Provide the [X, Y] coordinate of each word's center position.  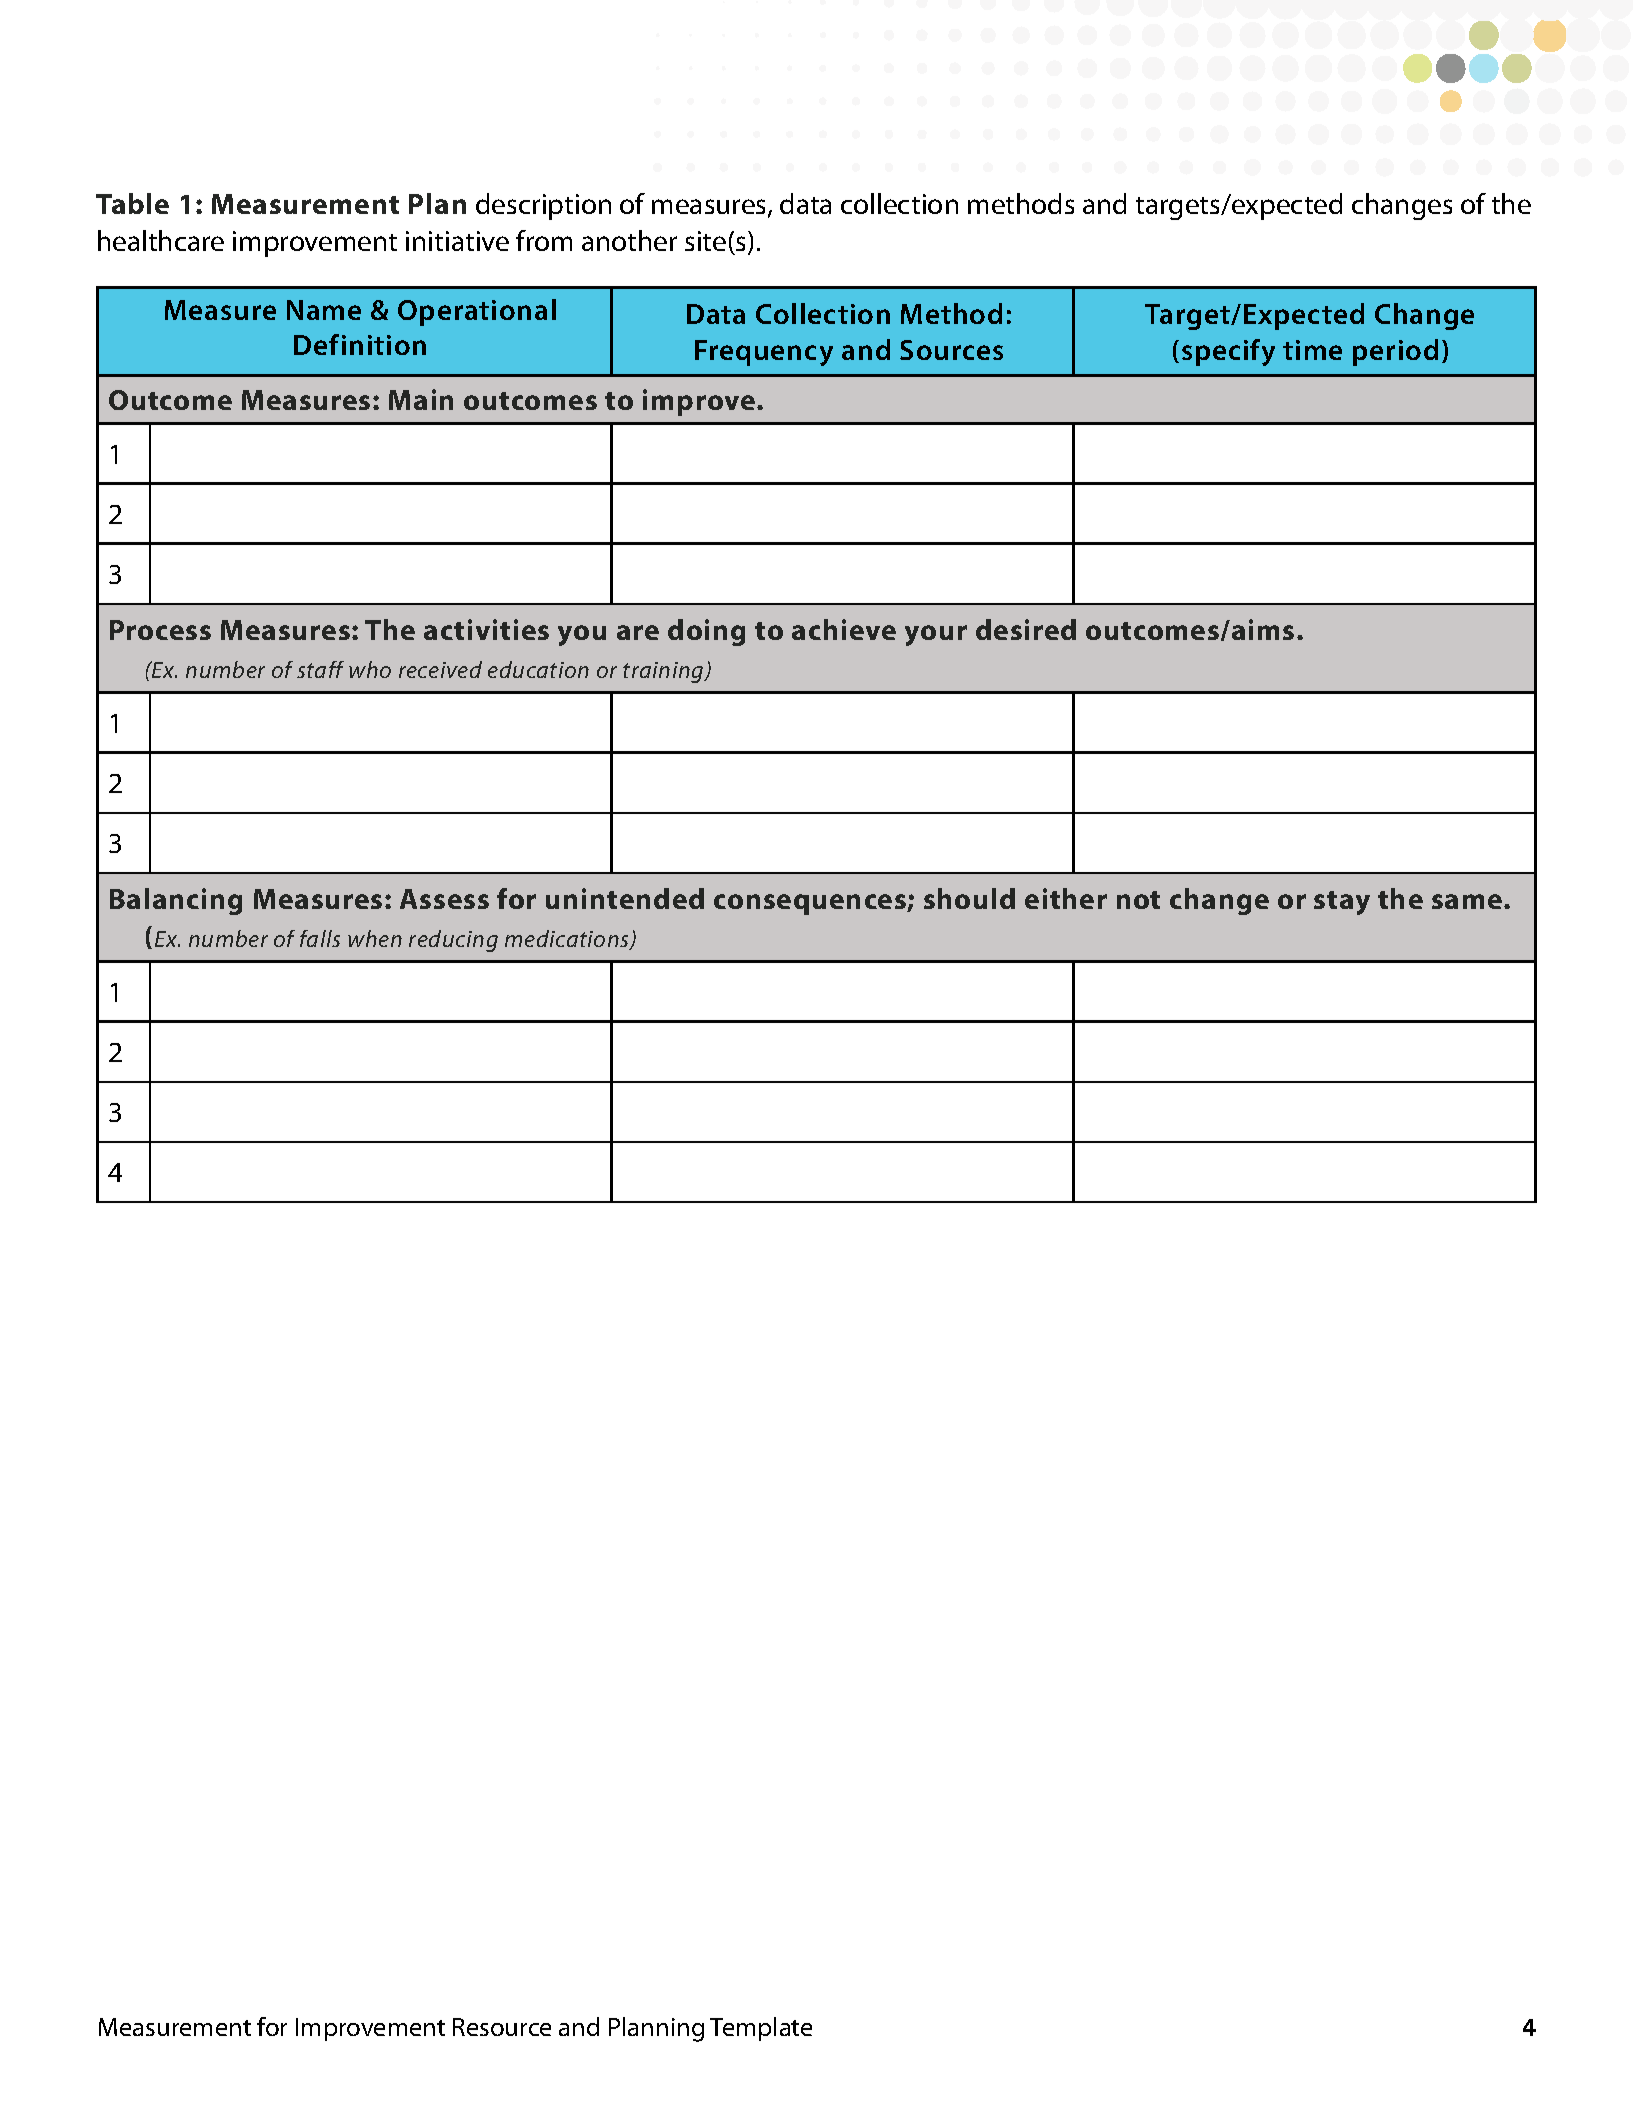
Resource [502, 2027]
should [969, 898]
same [1467, 901]
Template [761, 2029]
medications [568, 940]
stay [1342, 903]
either [1066, 898]
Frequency [764, 353]
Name [324, 310]
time [1312, 350]
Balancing [176, 901]
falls [320, 938]
